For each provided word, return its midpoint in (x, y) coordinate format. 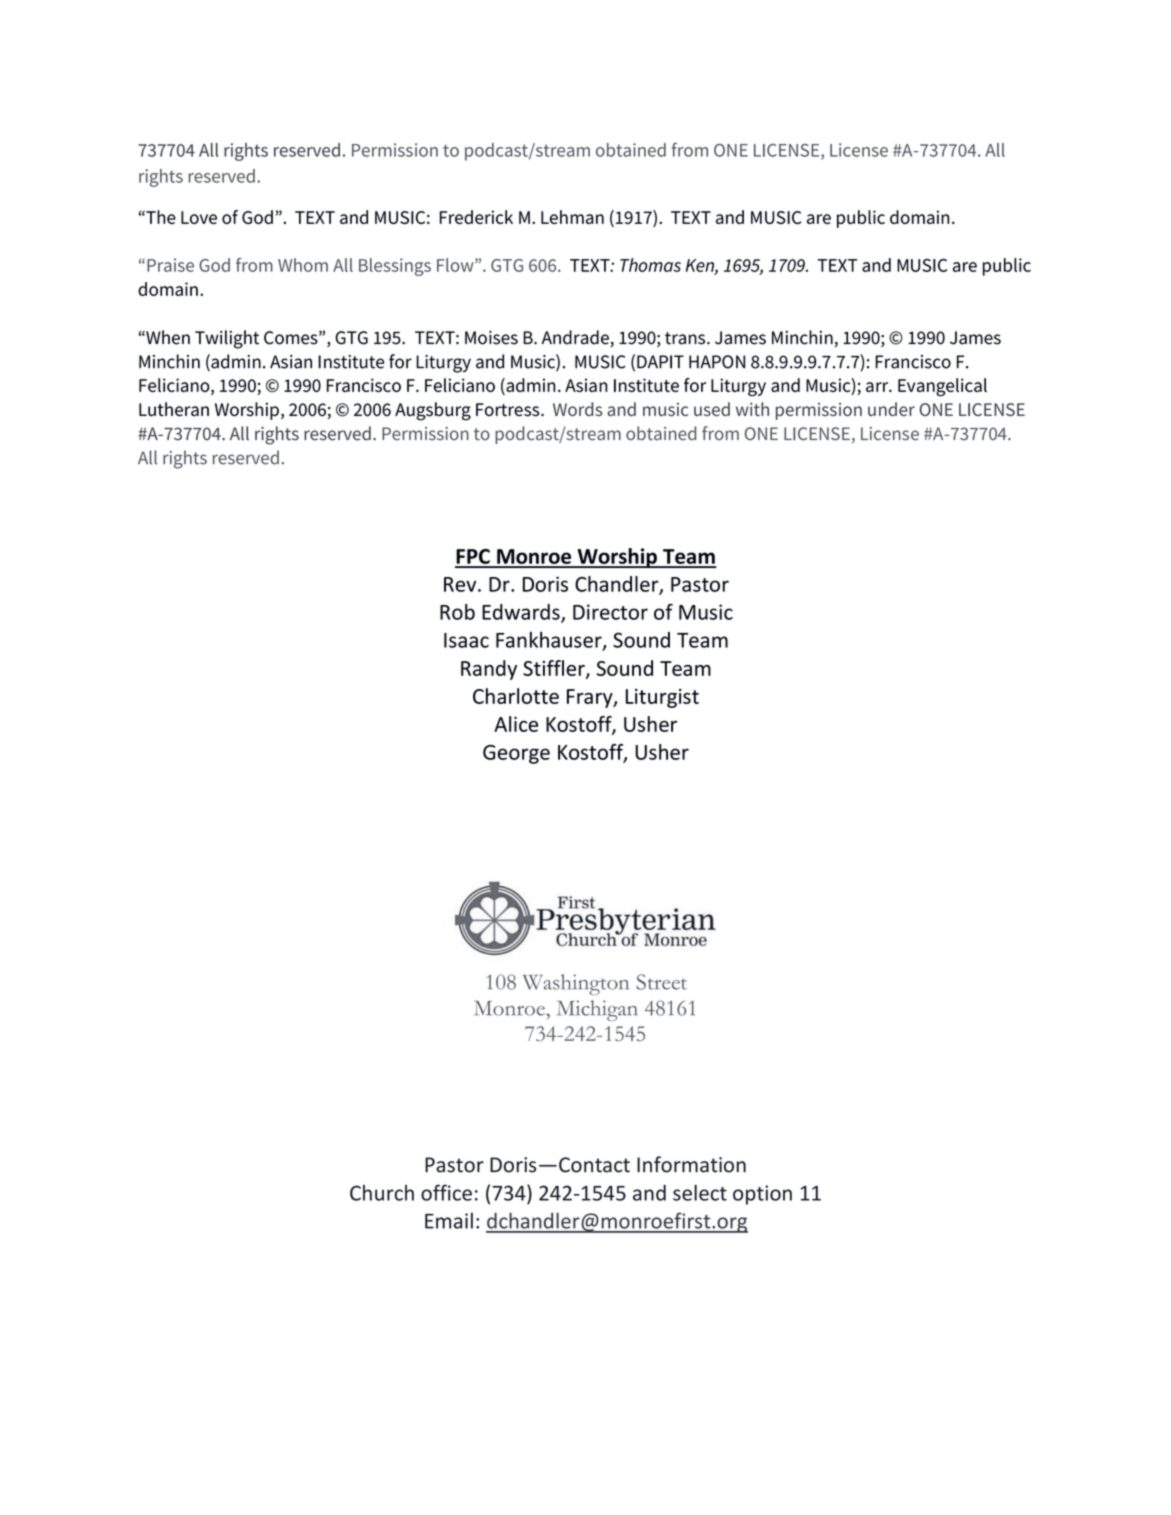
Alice (516, 724)
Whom (303, 265)
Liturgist (662, 698)
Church (382, 1193)
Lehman (572, 217)
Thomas (650, 265)
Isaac (466, 640)
